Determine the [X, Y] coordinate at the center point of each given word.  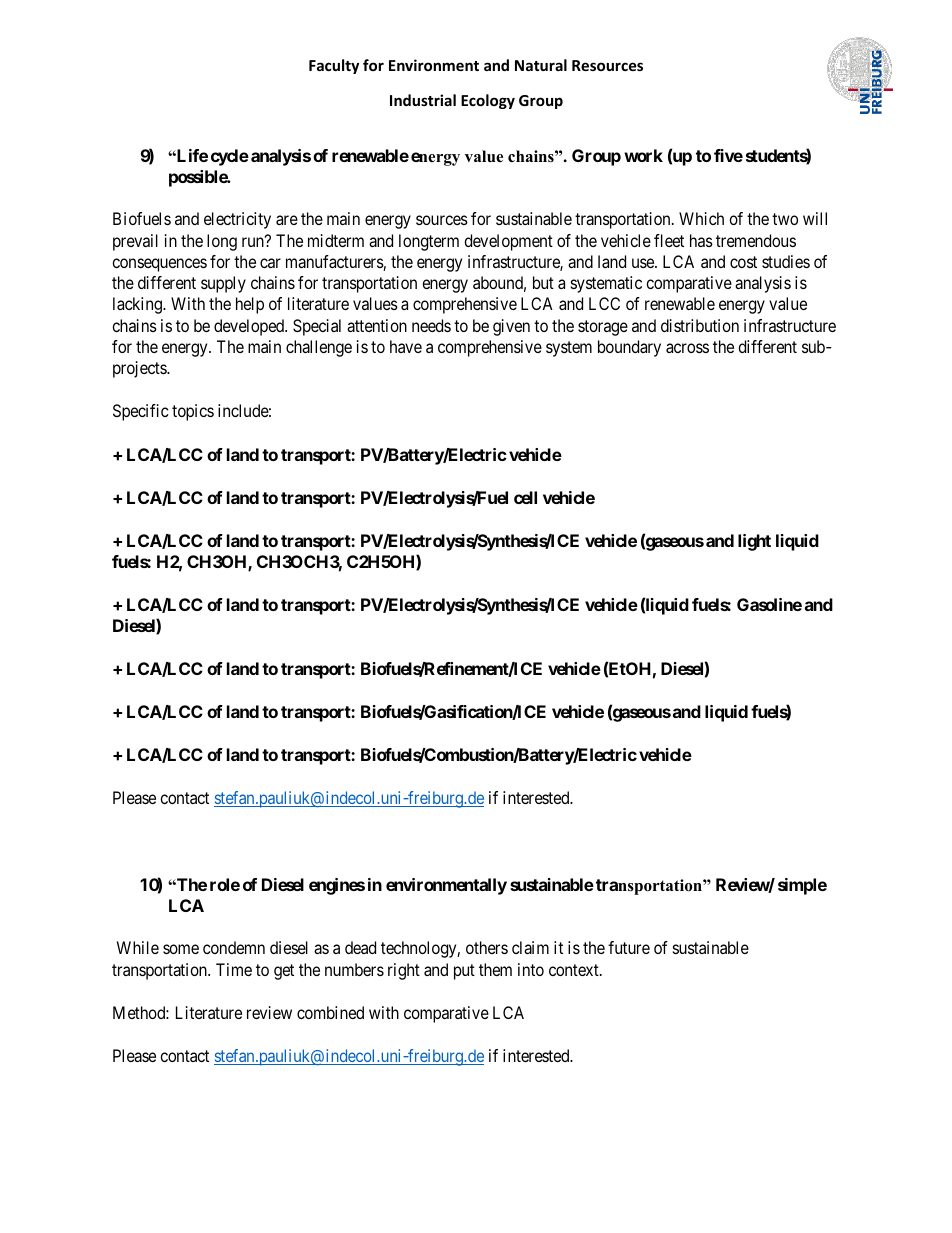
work [643, 155]
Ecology [488, 101]
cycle [230, 157]
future [629, 947]
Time [234, 969]
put [464, 972]
